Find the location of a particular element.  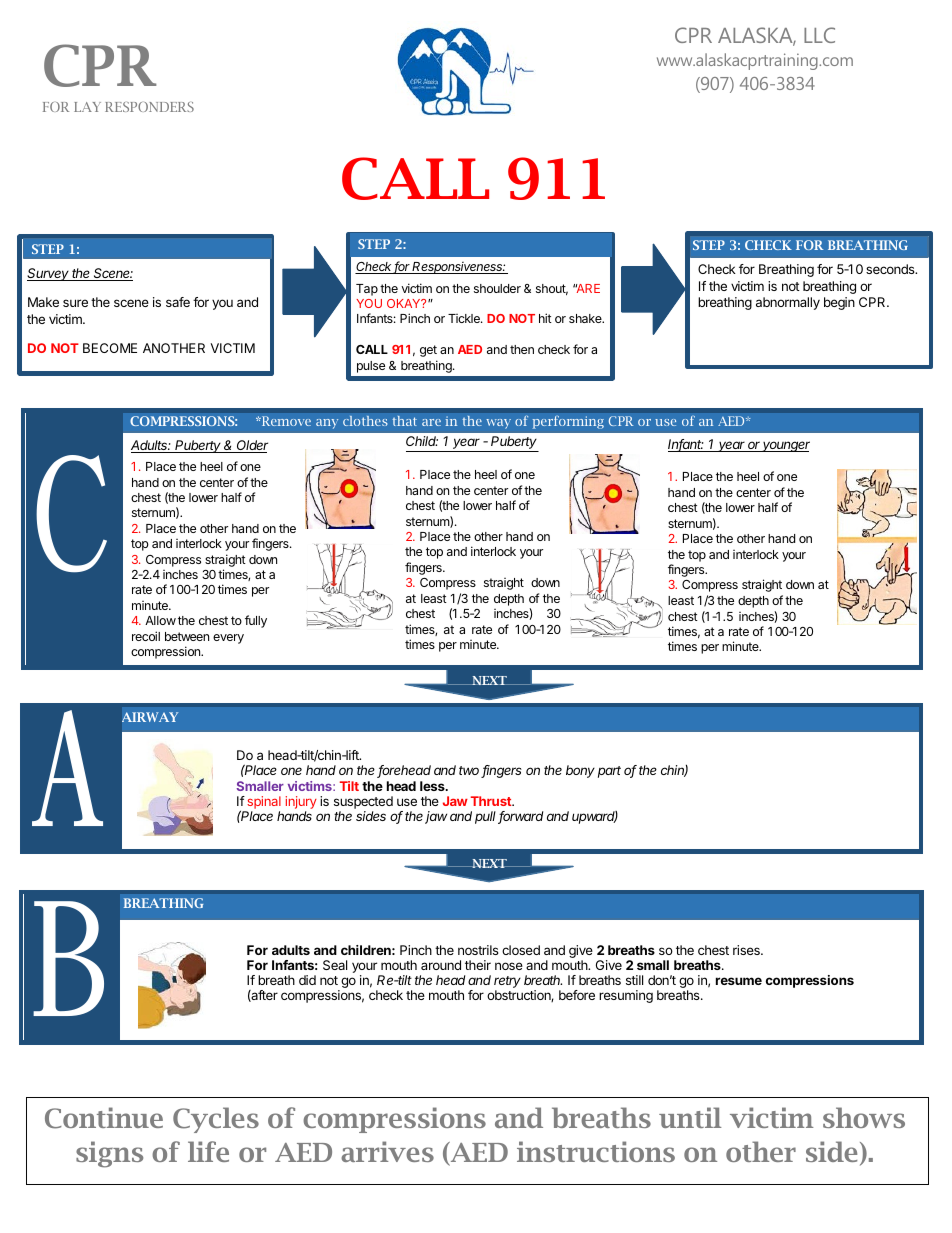

two is located at coordinates (470, 772).
